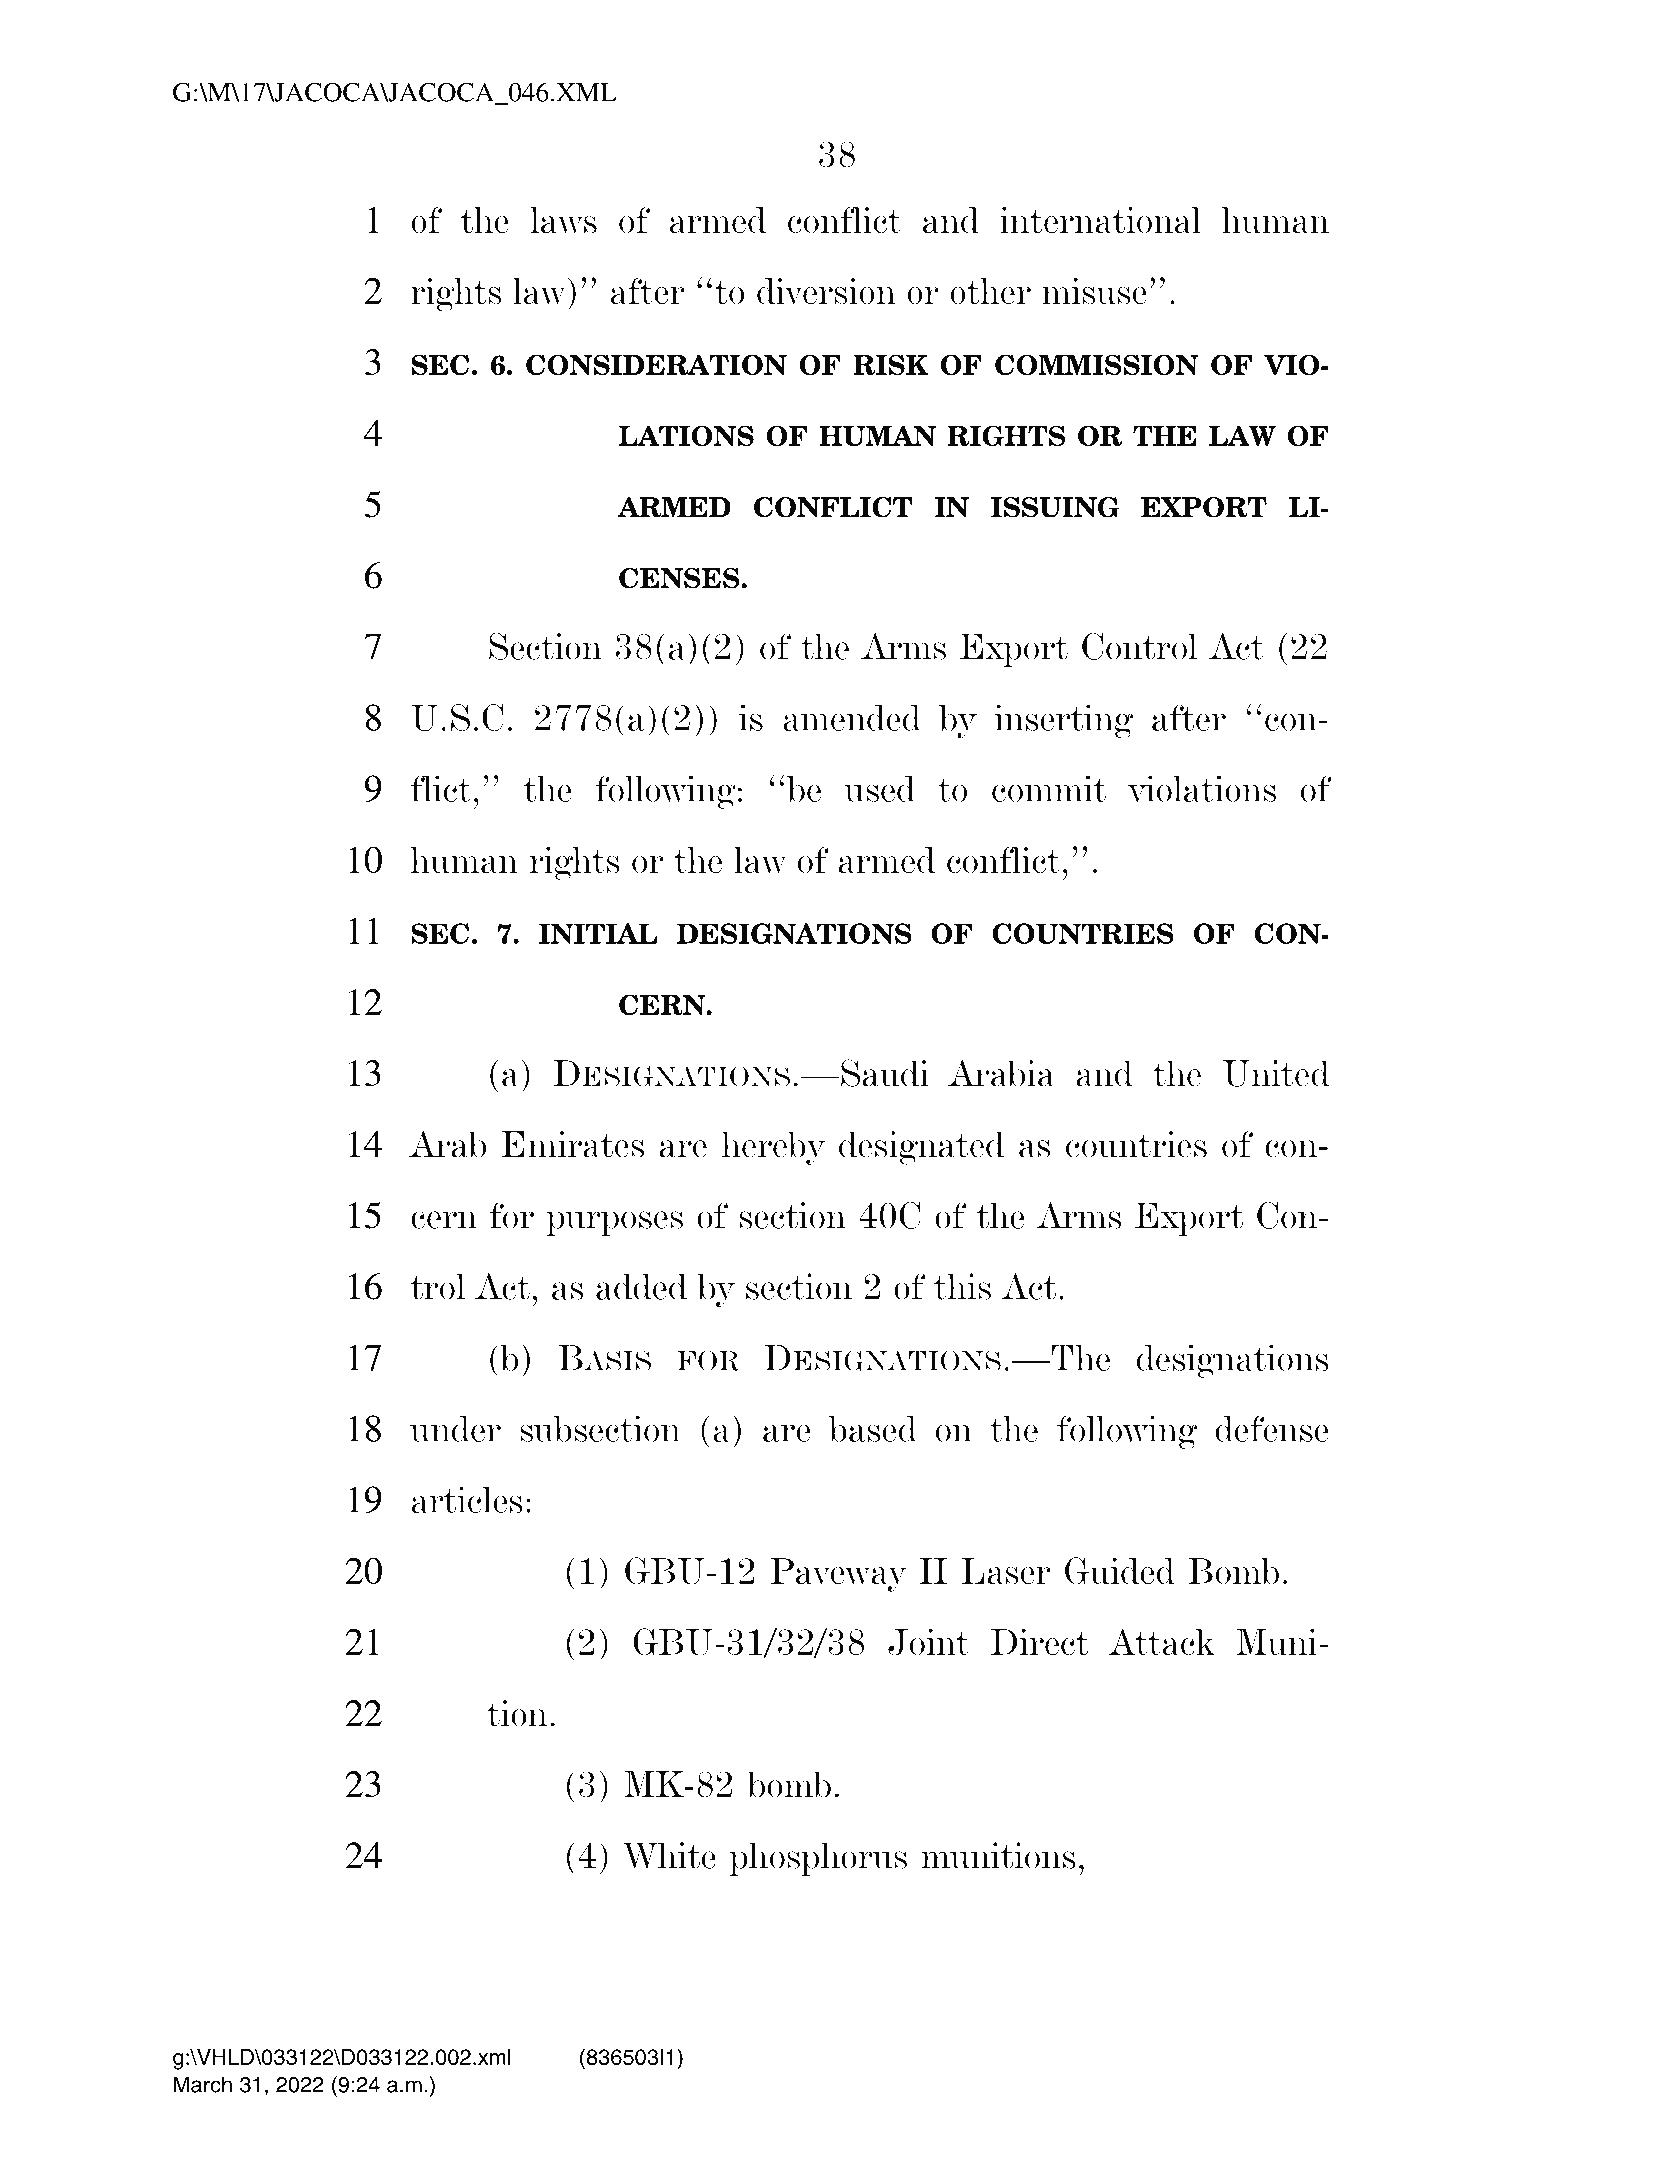 The height and width of the screenshot is (2166, 1674). Describe the element at coordinates (455, 1429) in the screenshot. I see `under` at that location.
